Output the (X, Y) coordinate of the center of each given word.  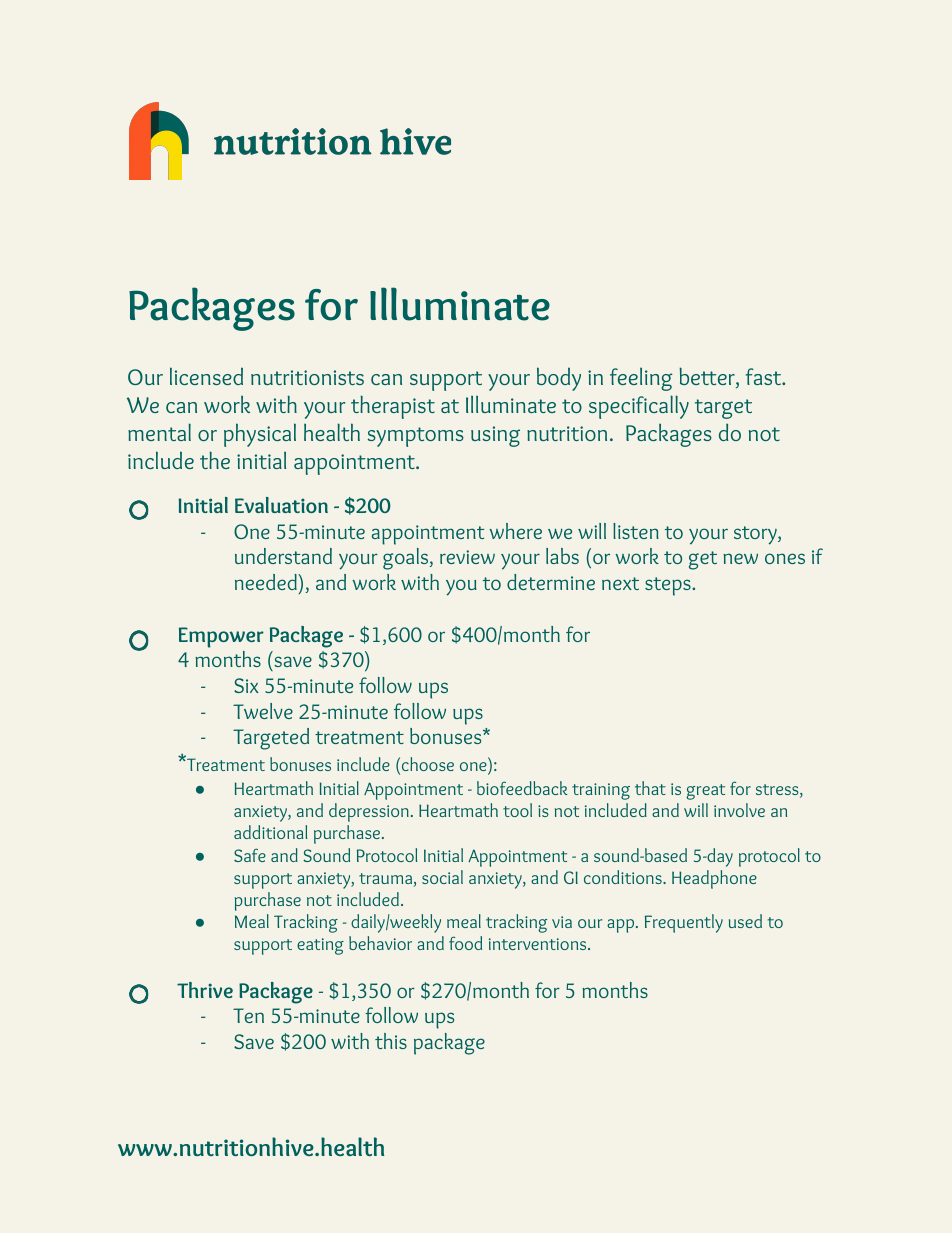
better (708, 377)
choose (428, 764)
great (705, 792)
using (495, 436)
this (391, 1041)
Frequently (684, 923)
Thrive (205, 990)
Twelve (263, 711)
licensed (206, 376)
